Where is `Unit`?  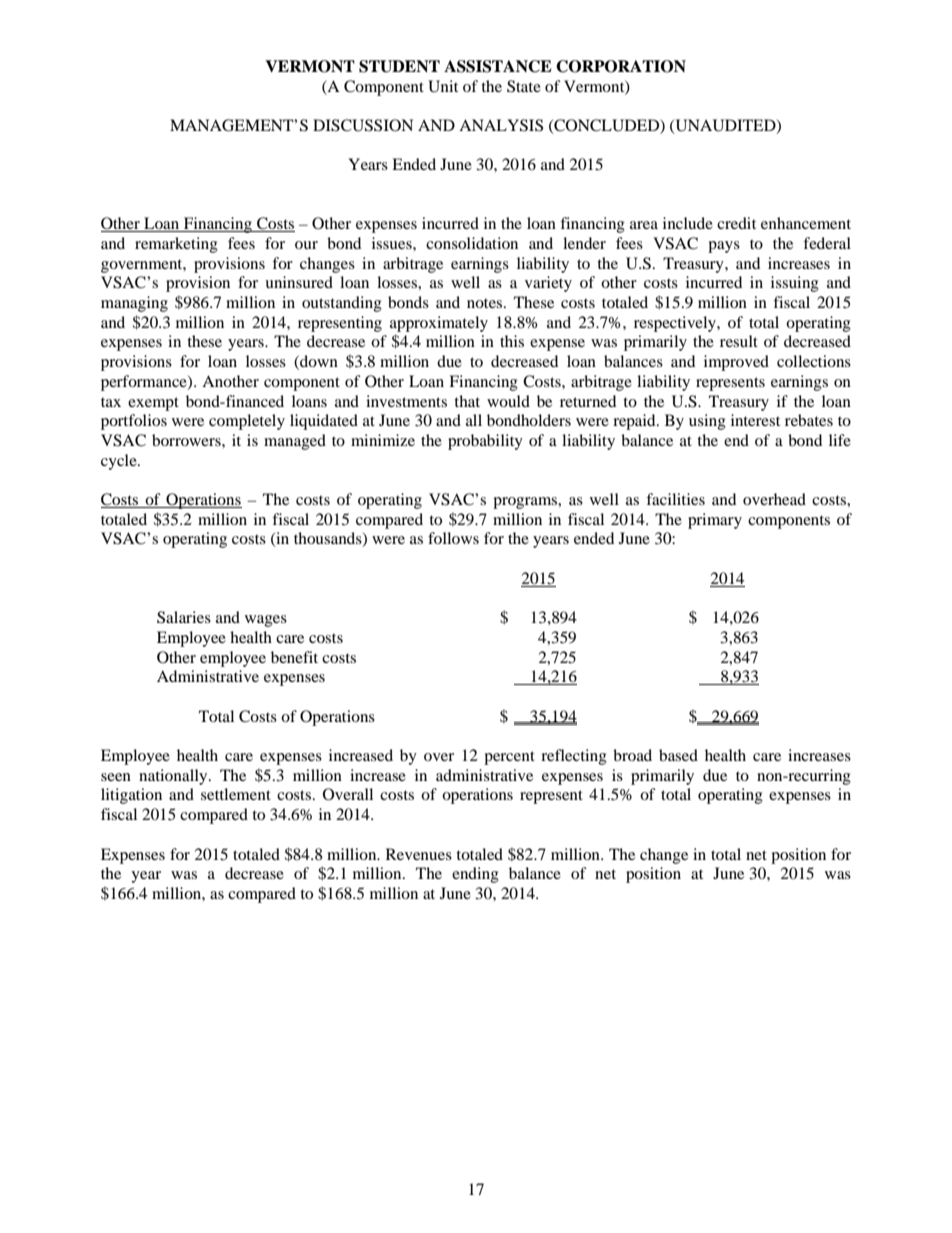 Unit is located at coordinates (443, 86).
